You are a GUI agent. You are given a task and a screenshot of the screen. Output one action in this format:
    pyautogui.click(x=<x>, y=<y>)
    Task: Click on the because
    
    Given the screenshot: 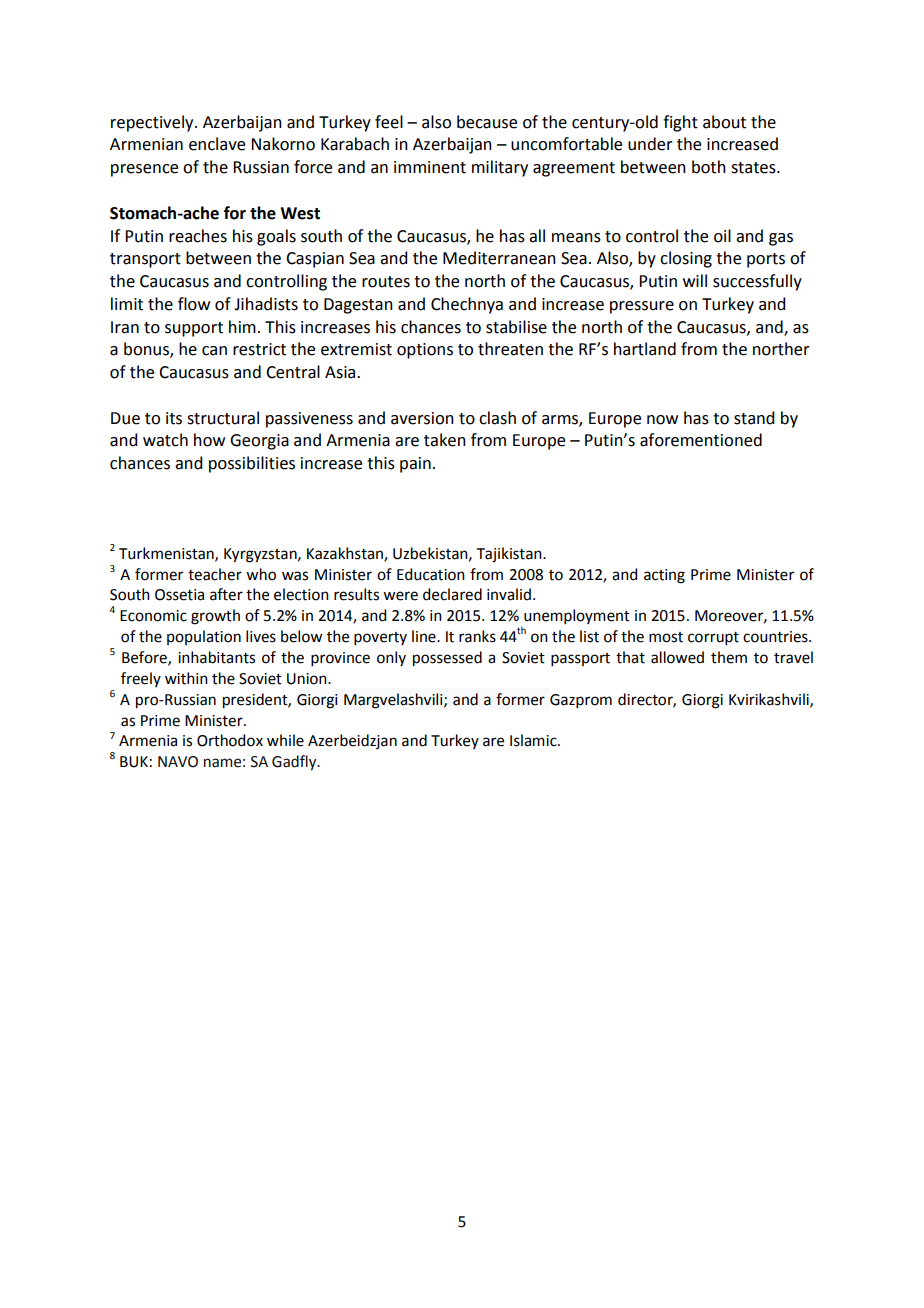 What is the action you would take?
    pyautogui.click(x=487, y=122)
